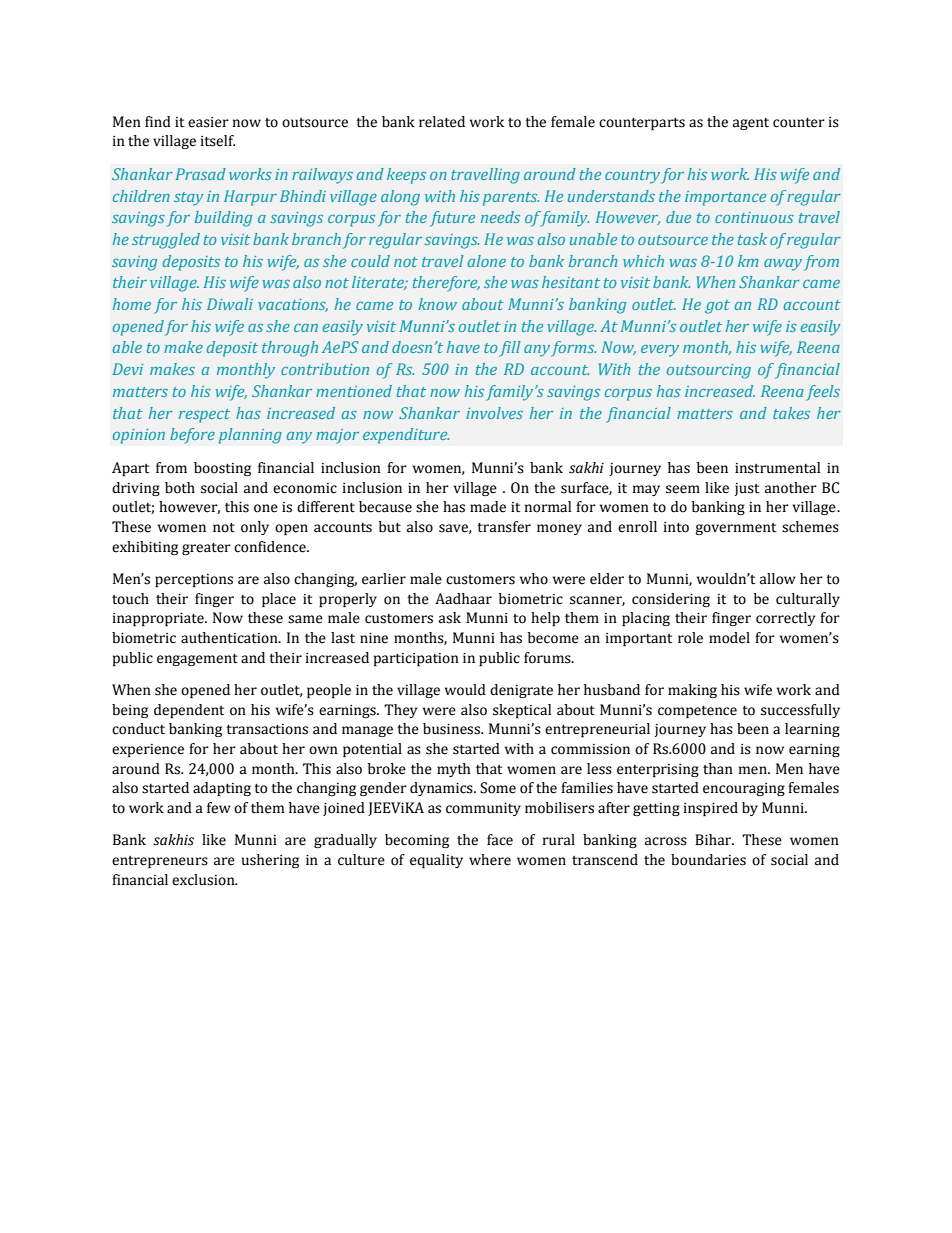  Describe the element at coordinates (717, 307) in the image. I see `got` at that location.
